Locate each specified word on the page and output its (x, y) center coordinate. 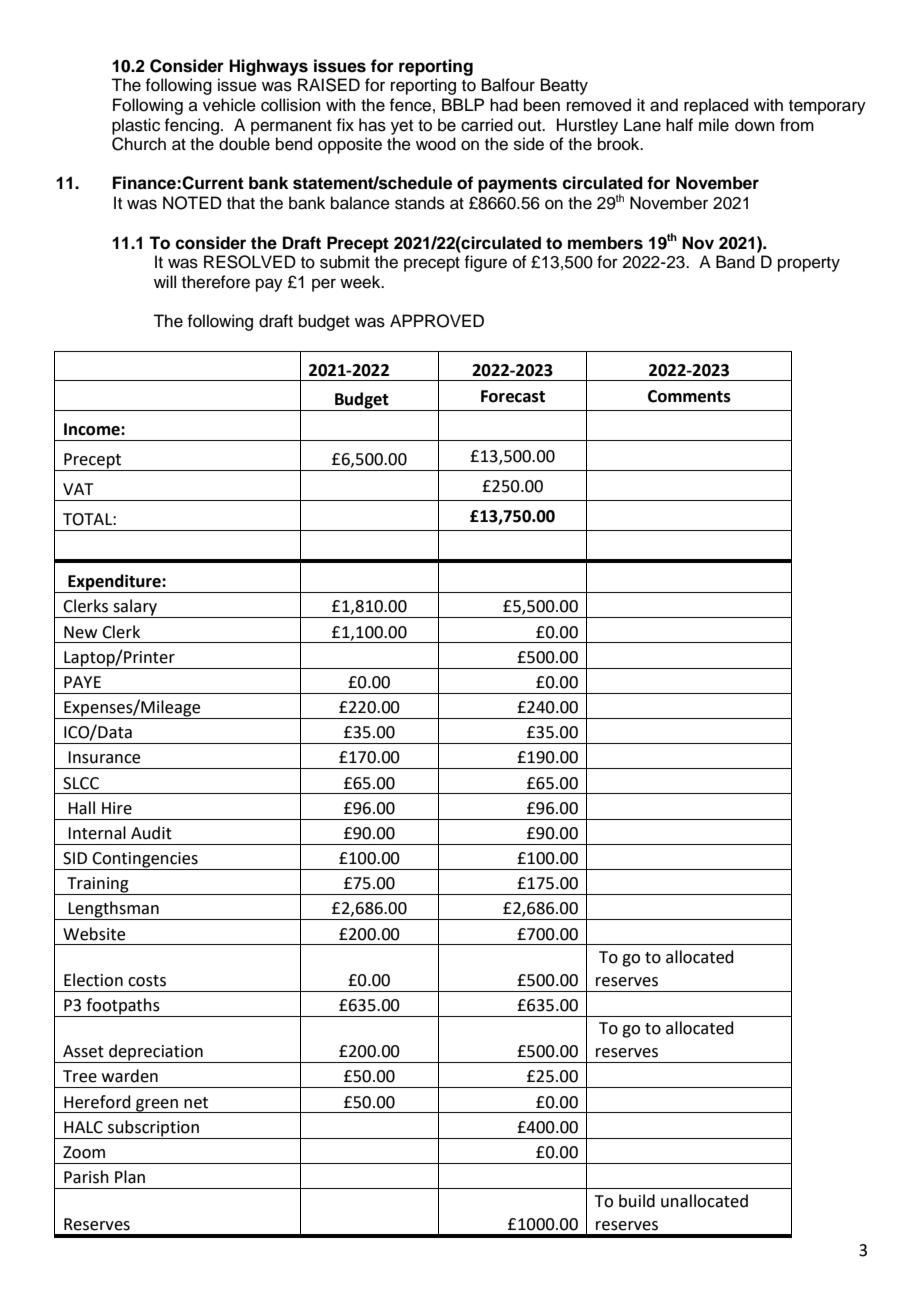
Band (735, 262)
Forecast (513, 396)
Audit (151, 833)
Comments (689, 396)
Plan (130, 1177)
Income (93, 429)
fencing (191, 126)
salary (135, 608)
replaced (716, 106)
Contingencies (145, 861)
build (637, 1201)
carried (487, 125)
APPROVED (437, 321)
